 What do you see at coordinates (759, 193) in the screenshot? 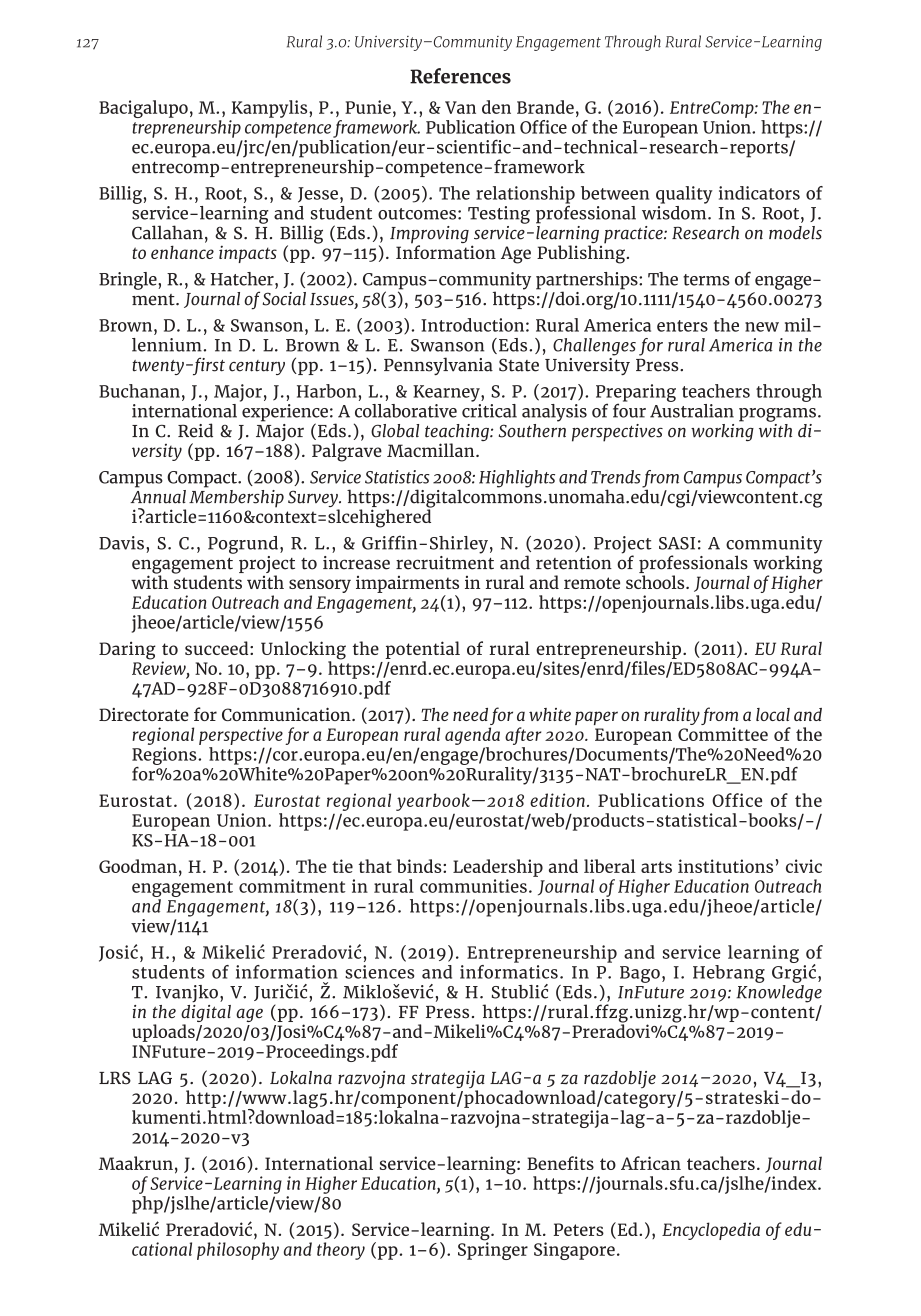
I see `indicators` at bounding box center [759, 193].
